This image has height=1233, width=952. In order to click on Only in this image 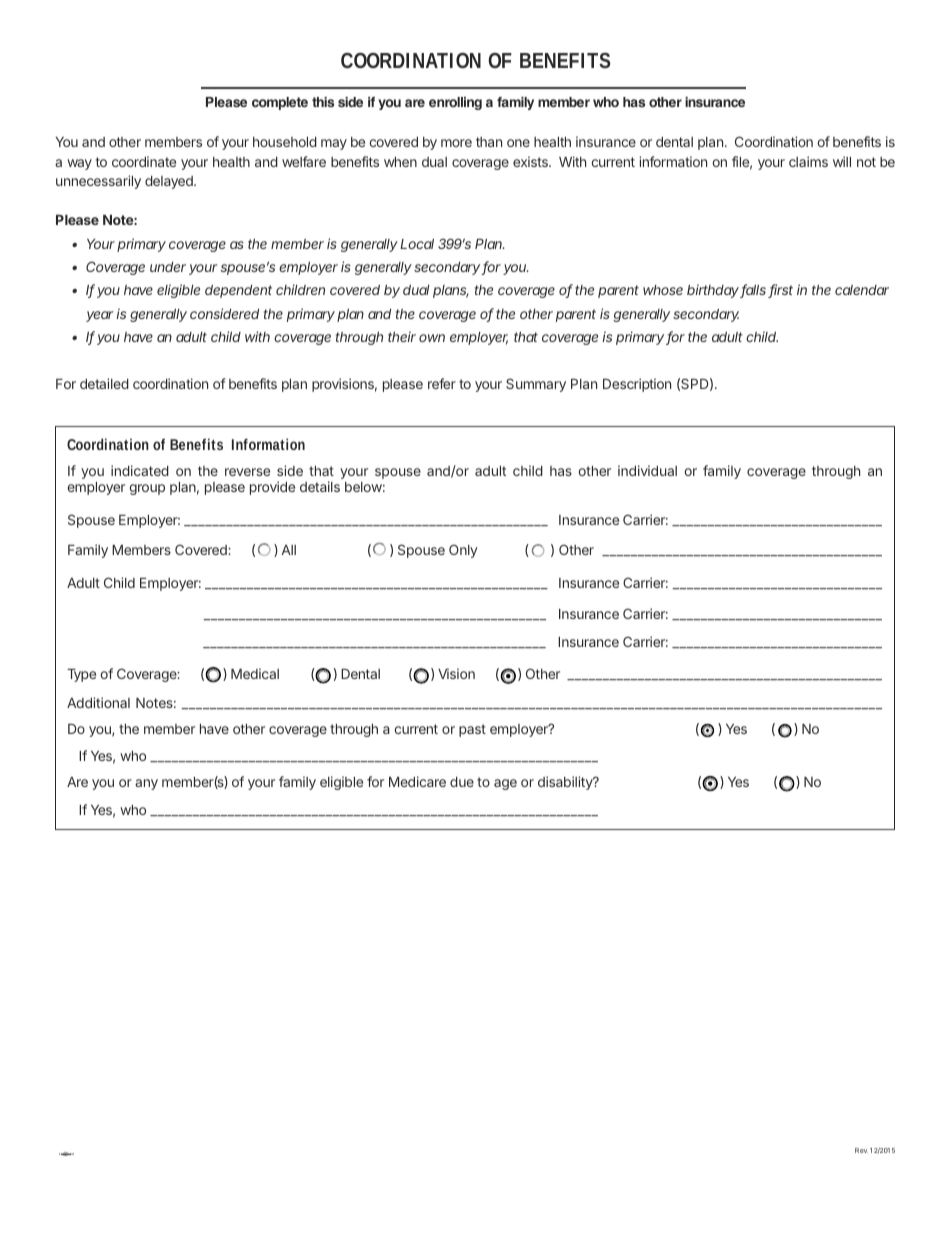, I will do `click(463, 551)`.
